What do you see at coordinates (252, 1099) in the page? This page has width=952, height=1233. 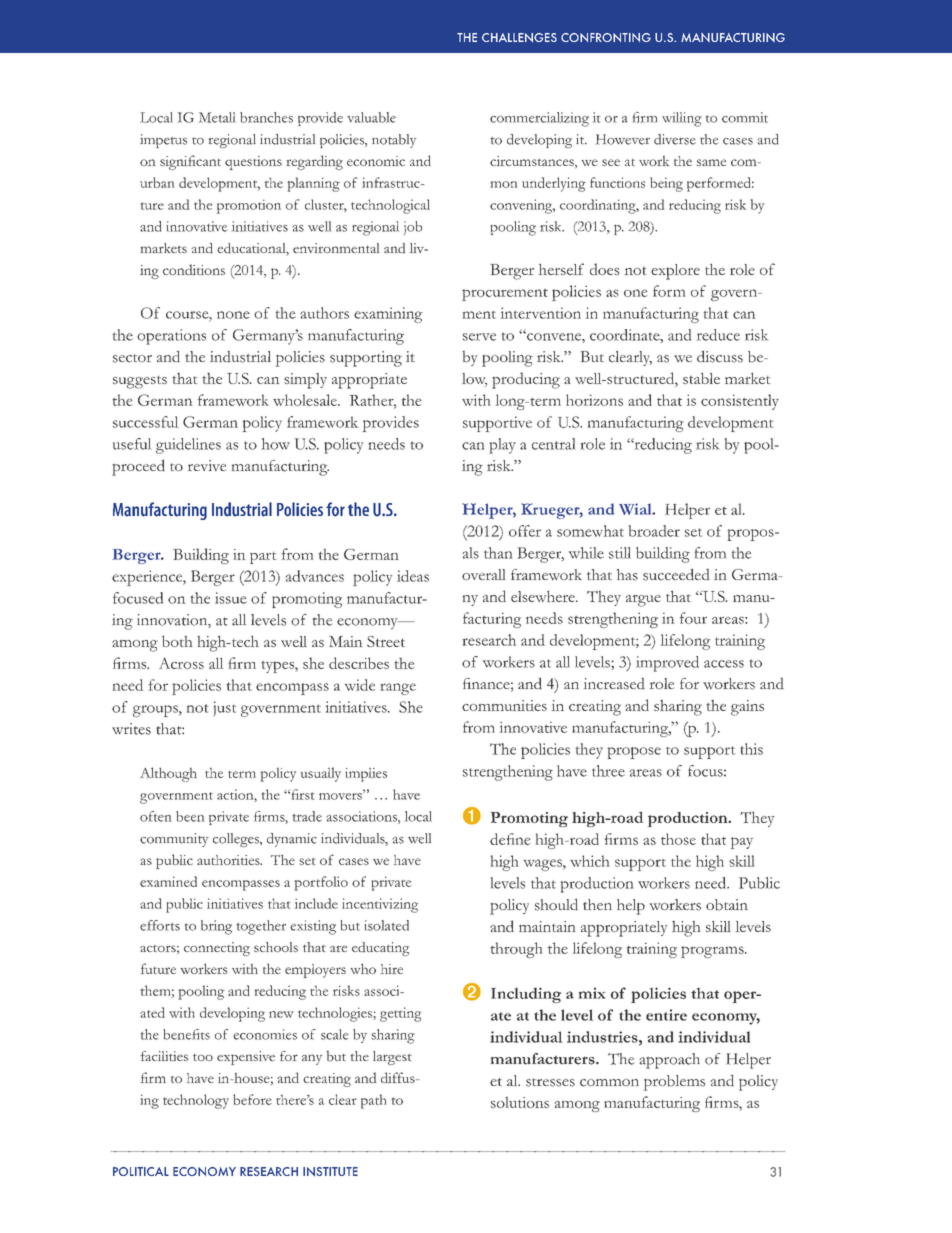 I see `before` at bounding box center [252, 1099].
